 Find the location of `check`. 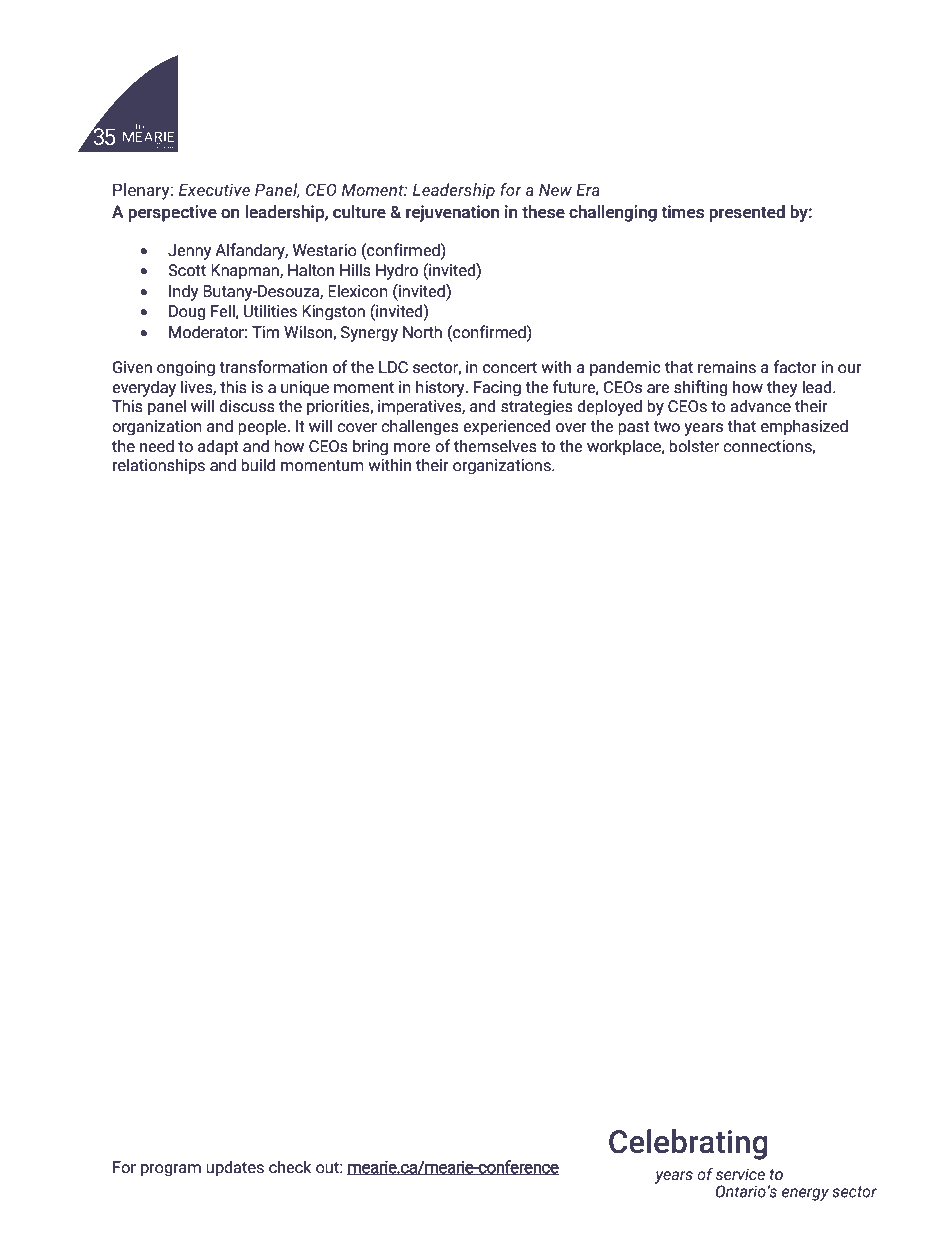

check is located at coordinates (290, 1167).
